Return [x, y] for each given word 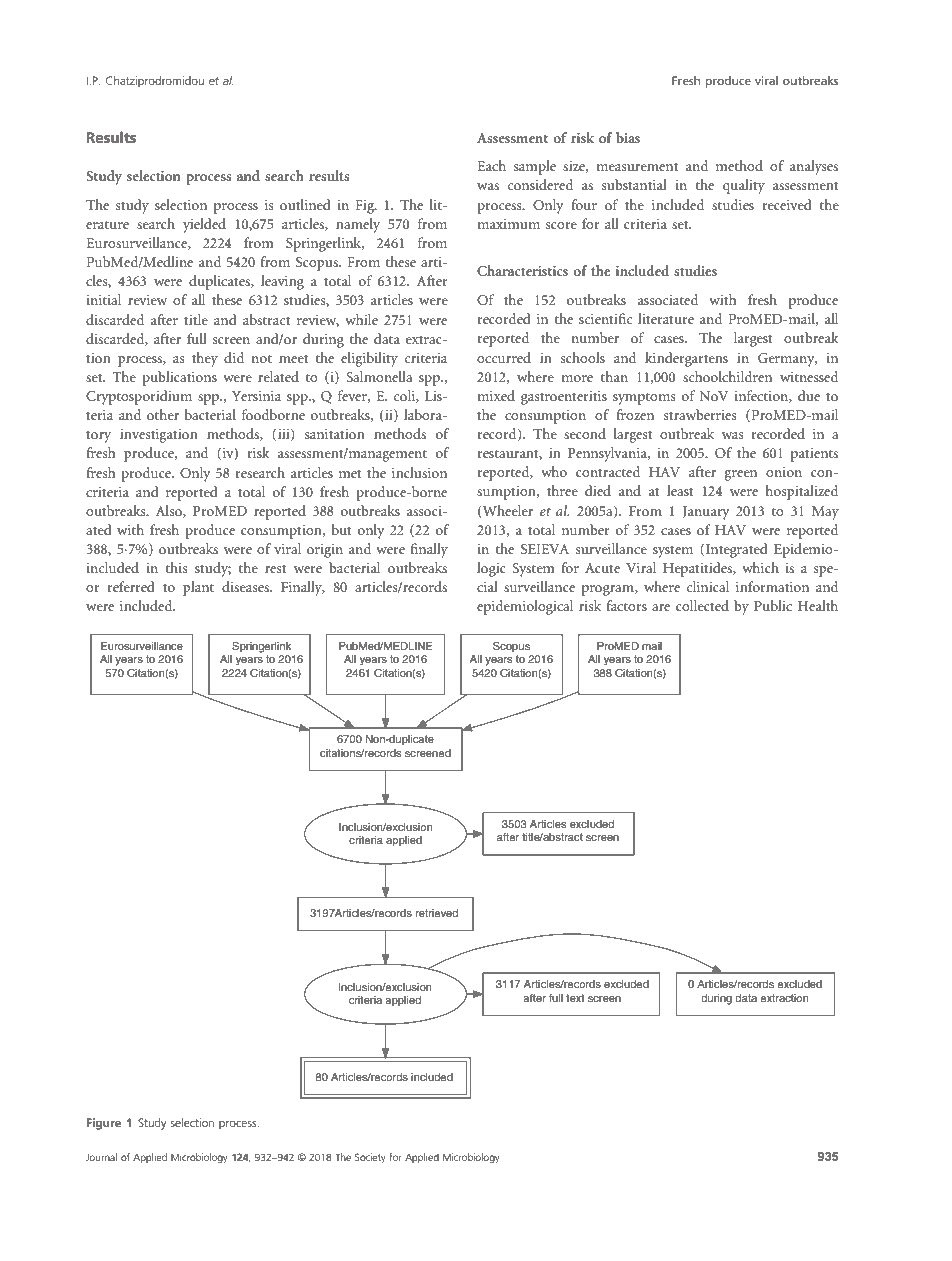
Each [491, 165]
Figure [104, 1124]
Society [370, 1158]
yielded [204, 225]
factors [626, 605]
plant [198, 588]
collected [702, 605]
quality [744, 186]
